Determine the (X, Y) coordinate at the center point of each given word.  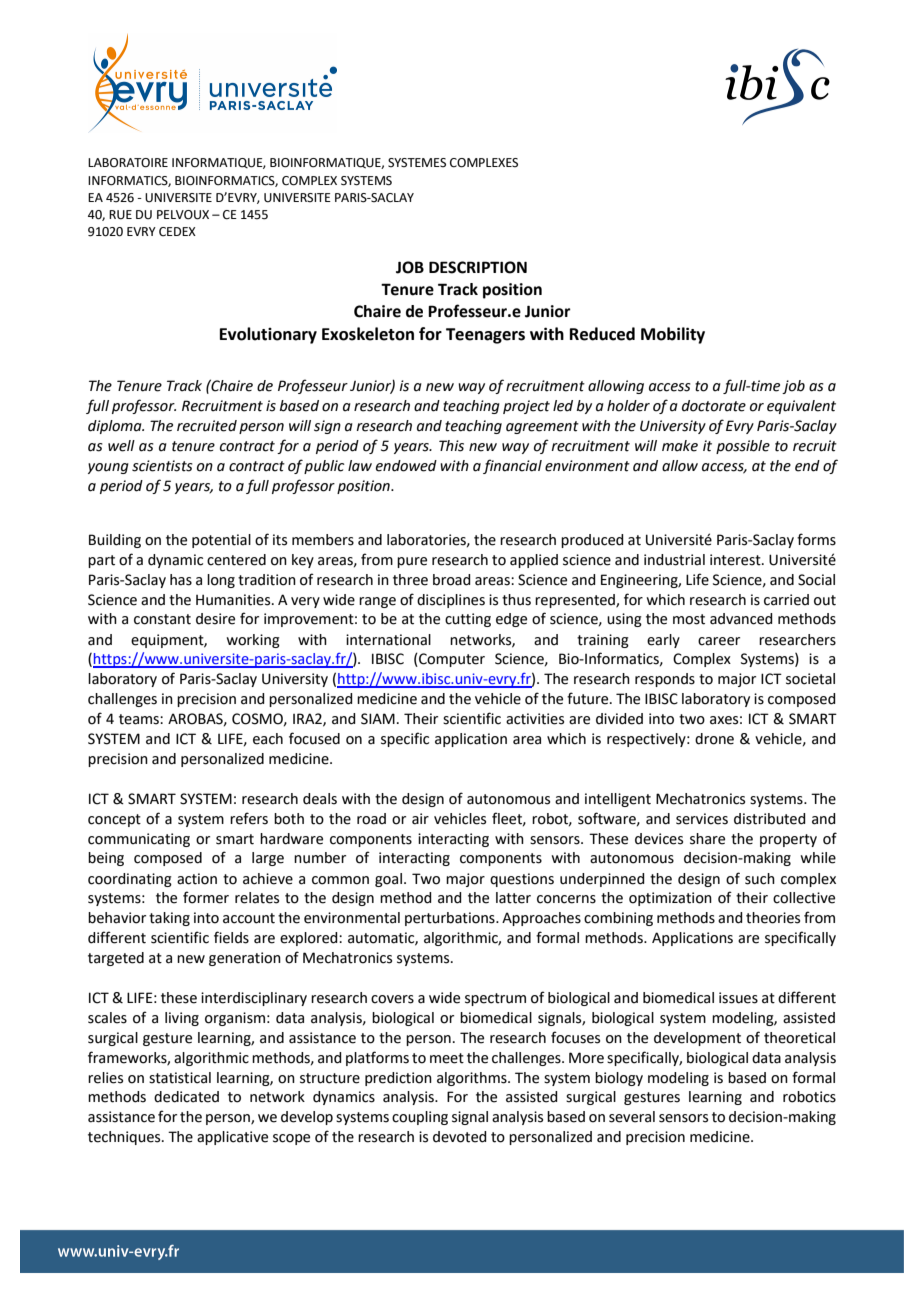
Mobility (673, 335)
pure (412, 562)
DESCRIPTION (478, 267)
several (632, 1117)
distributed (770, 819)
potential (221, 541)
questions (522, 880)
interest (736, 560)
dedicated (186, 1097)
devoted (460, 1137)
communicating (139, 840)
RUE (120, 215)
